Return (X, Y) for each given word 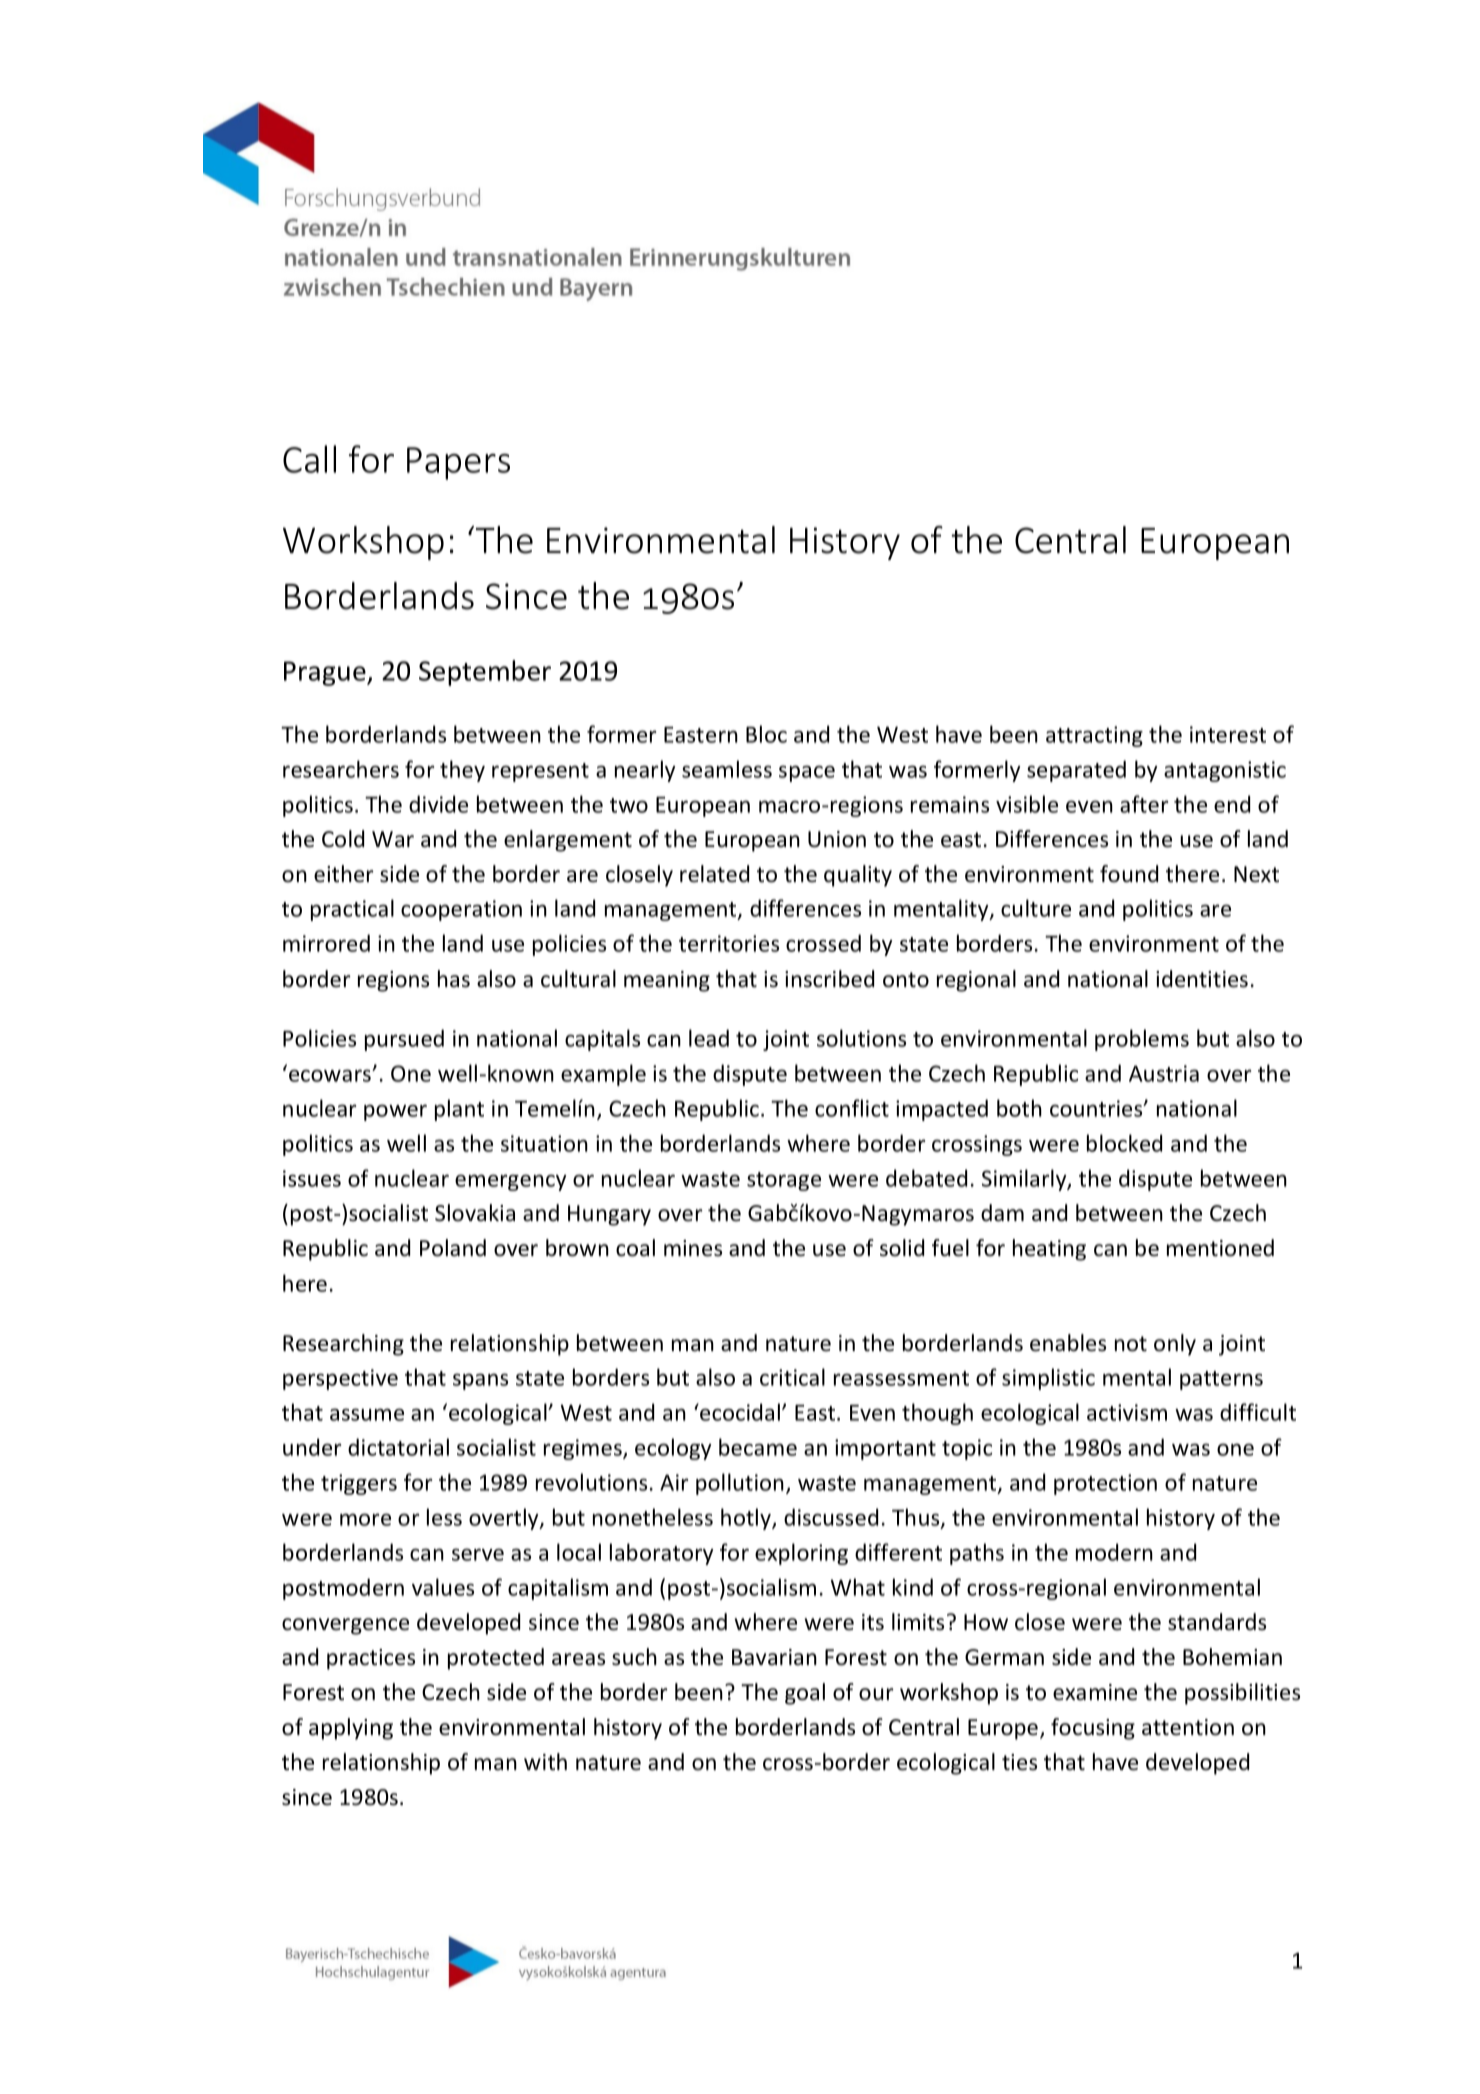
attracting (1094, 736)
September (485, 673)
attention (1188, 1727)
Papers (458, 463)
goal (805, 1694)
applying (351, 1729)
